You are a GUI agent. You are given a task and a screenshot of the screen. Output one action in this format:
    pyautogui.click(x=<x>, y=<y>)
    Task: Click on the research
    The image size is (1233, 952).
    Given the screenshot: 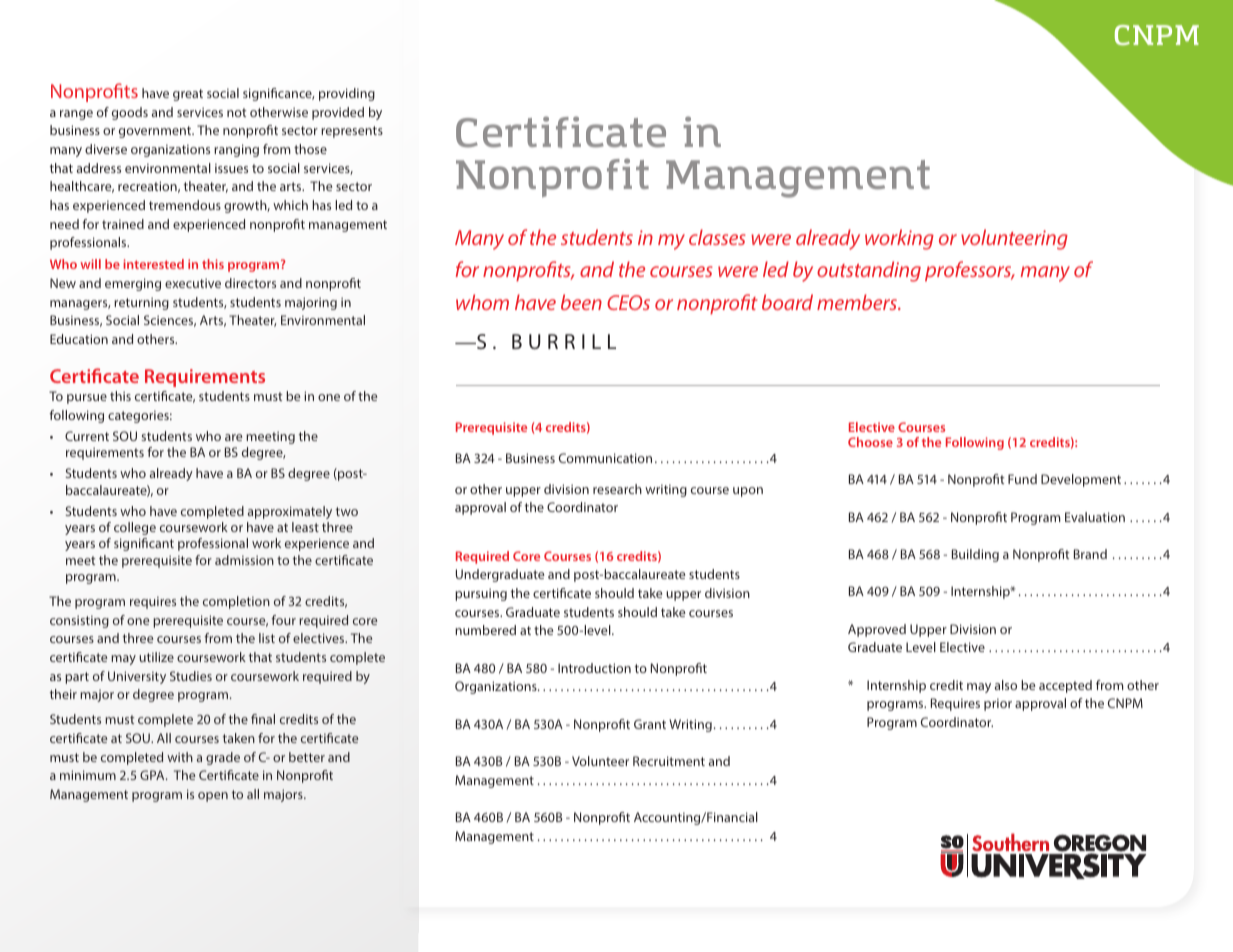 What is the action you would take?
    pyautogui.click(x=617, y=489)
